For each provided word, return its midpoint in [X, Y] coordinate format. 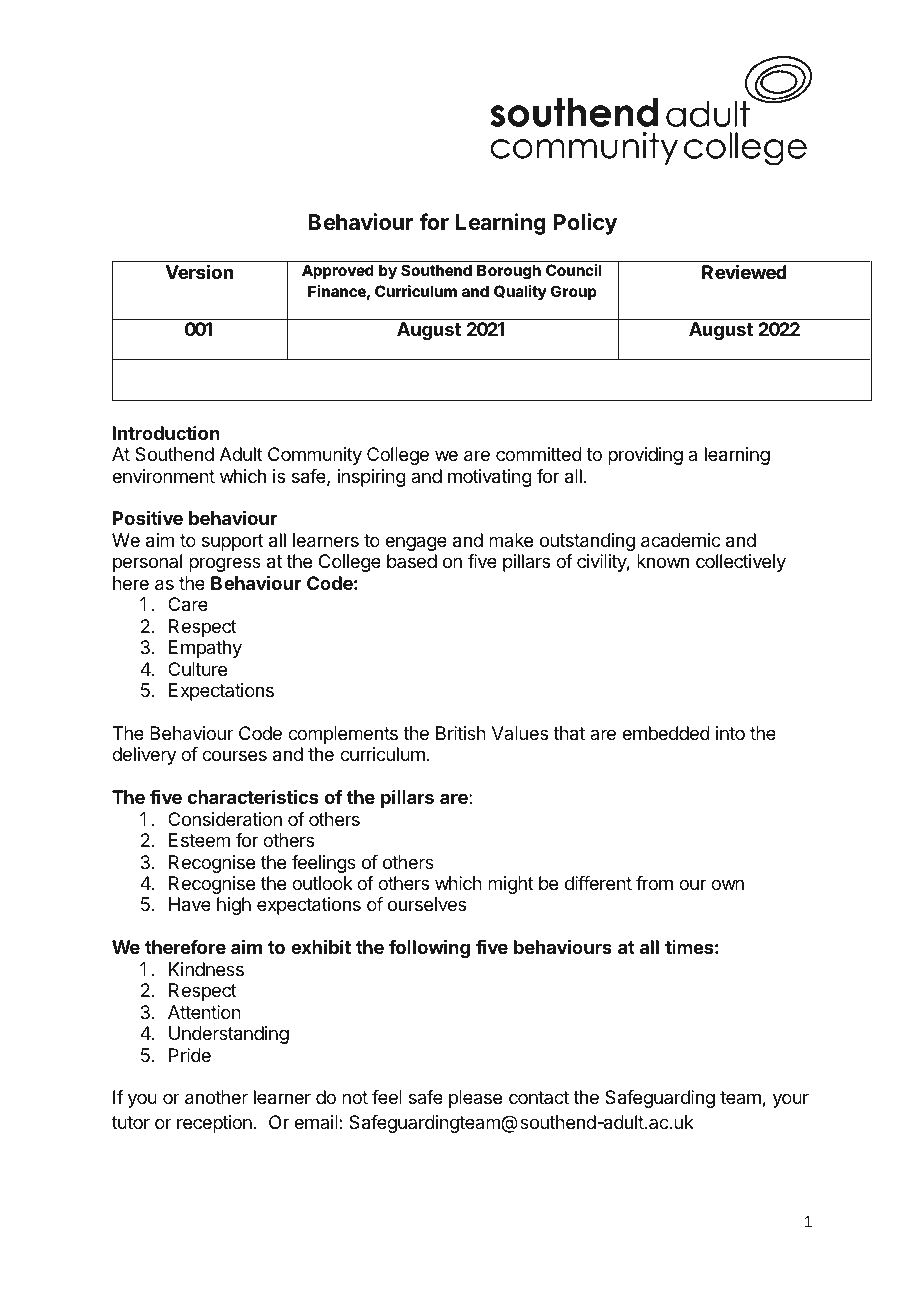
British [461, 733]
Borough [509, 272]
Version [199, 272]
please [475, 1099]
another [216, 1097]
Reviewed [744, 272]
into [730, 733]
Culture [197, 669]
